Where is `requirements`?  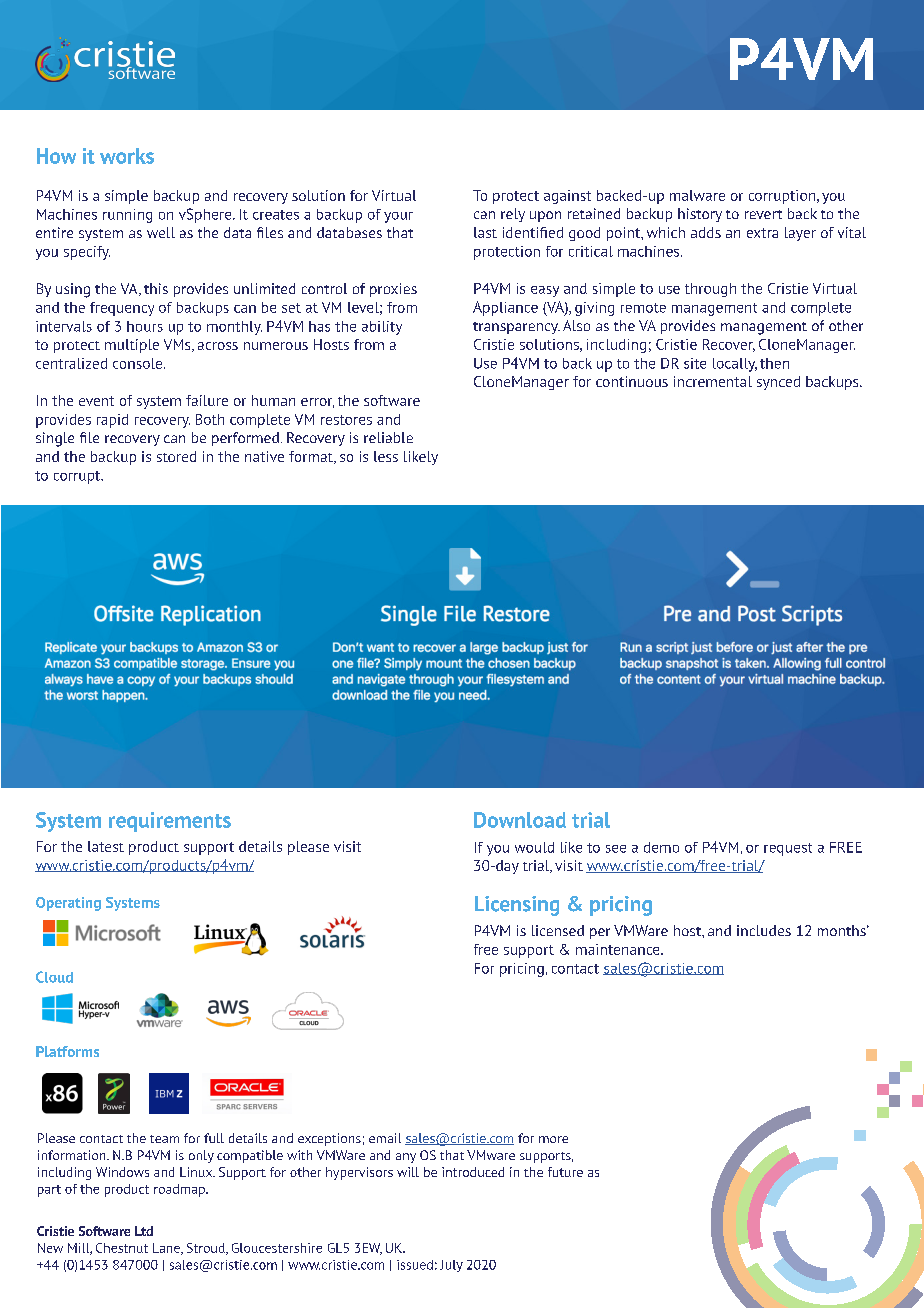 requirements is located at coordinates (170, 822).
